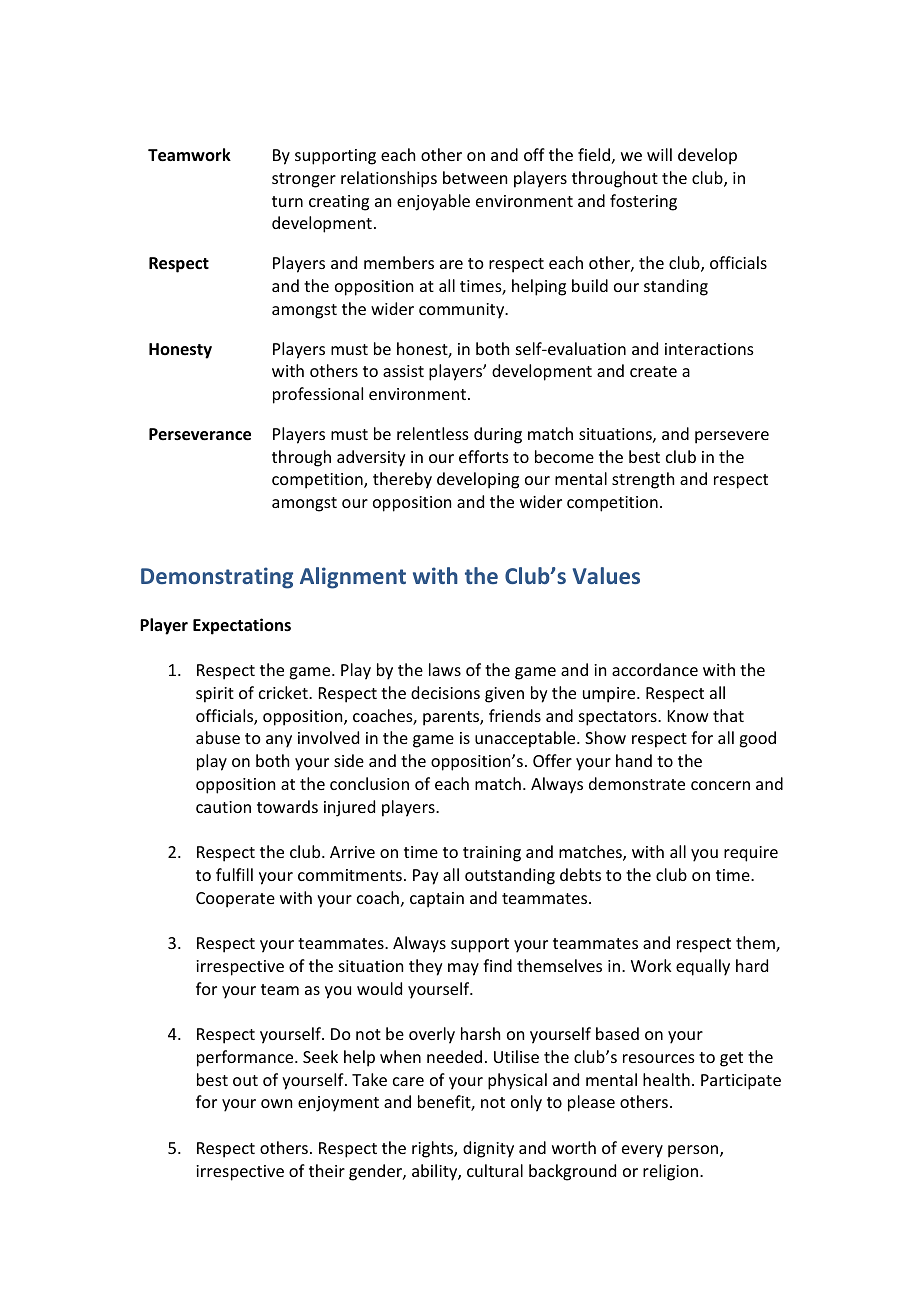 Image resolution: width=924 pixels, height=1308 pixels. What do you see at coordinates (498, 435) in the screenshot?
I see `during` at bounding box center [498, 435].
